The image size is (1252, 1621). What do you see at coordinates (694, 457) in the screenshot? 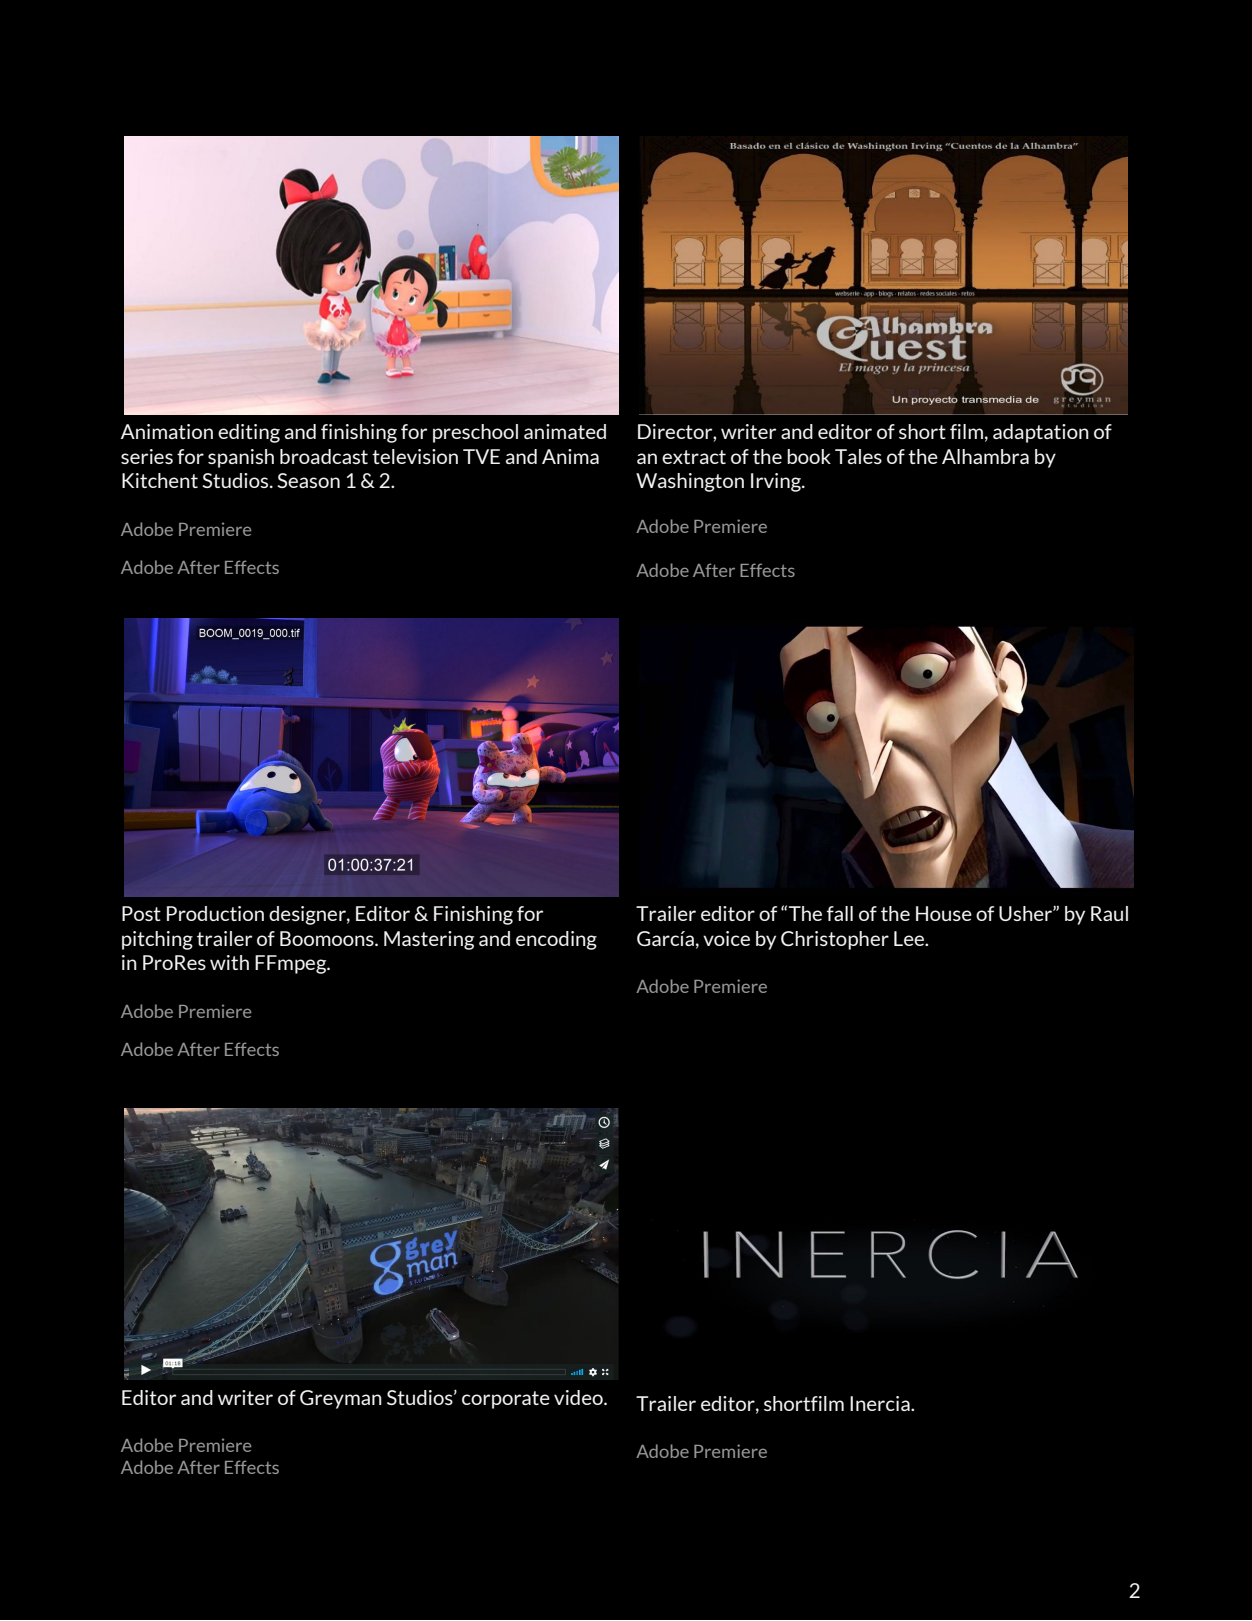
I see `extract` at bounding box center [694, 457].
